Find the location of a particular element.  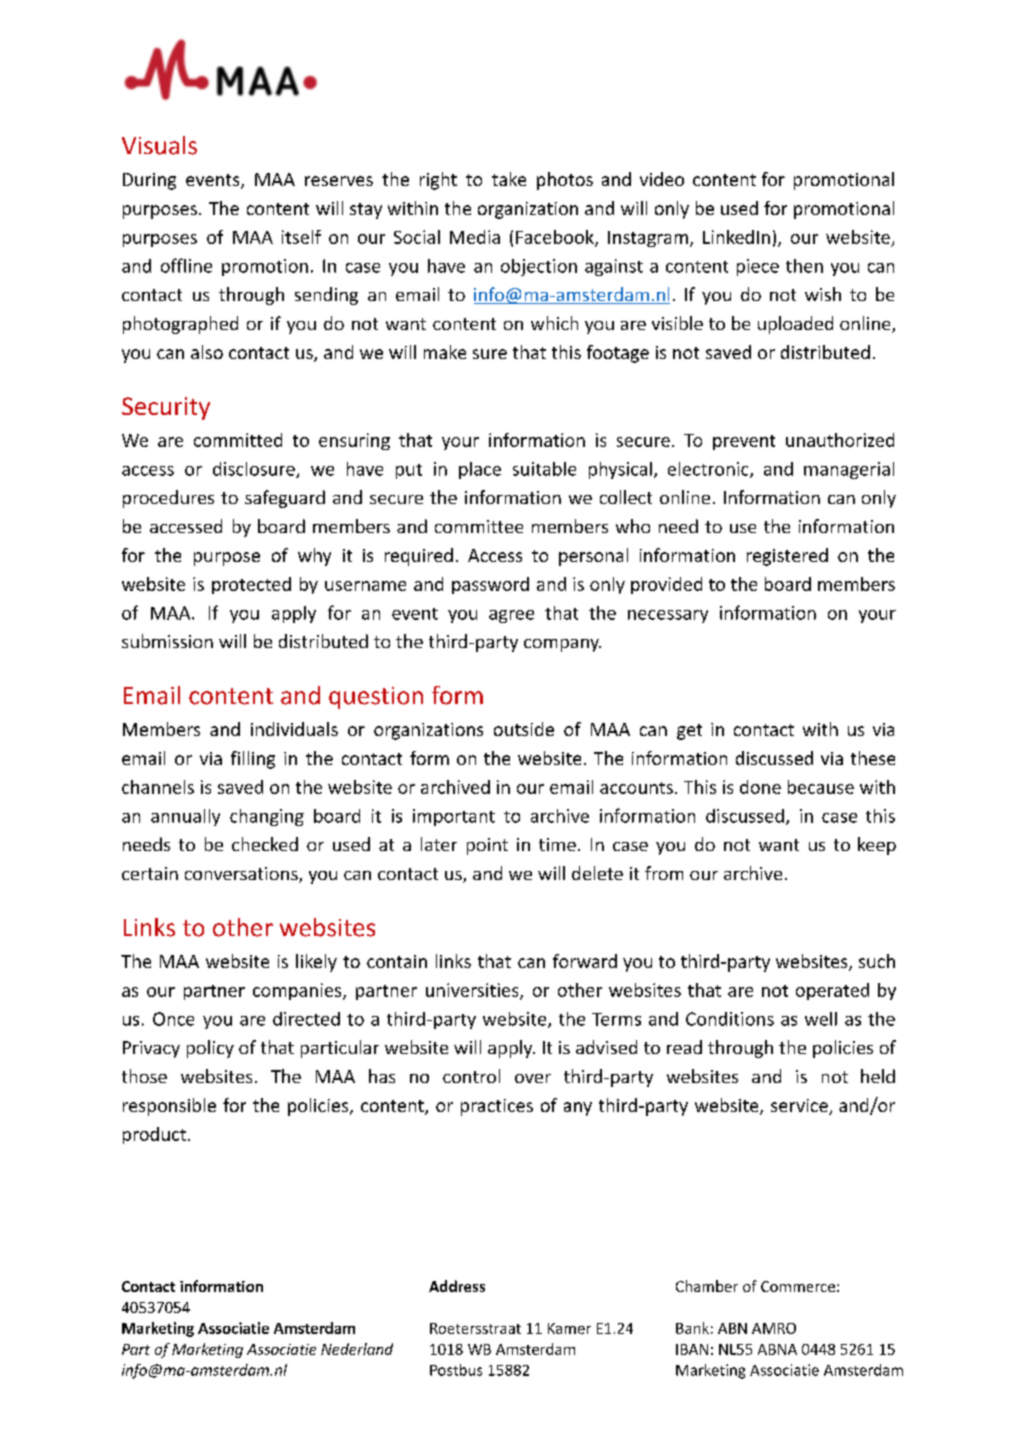

done is located at coordinates (760, 787).
